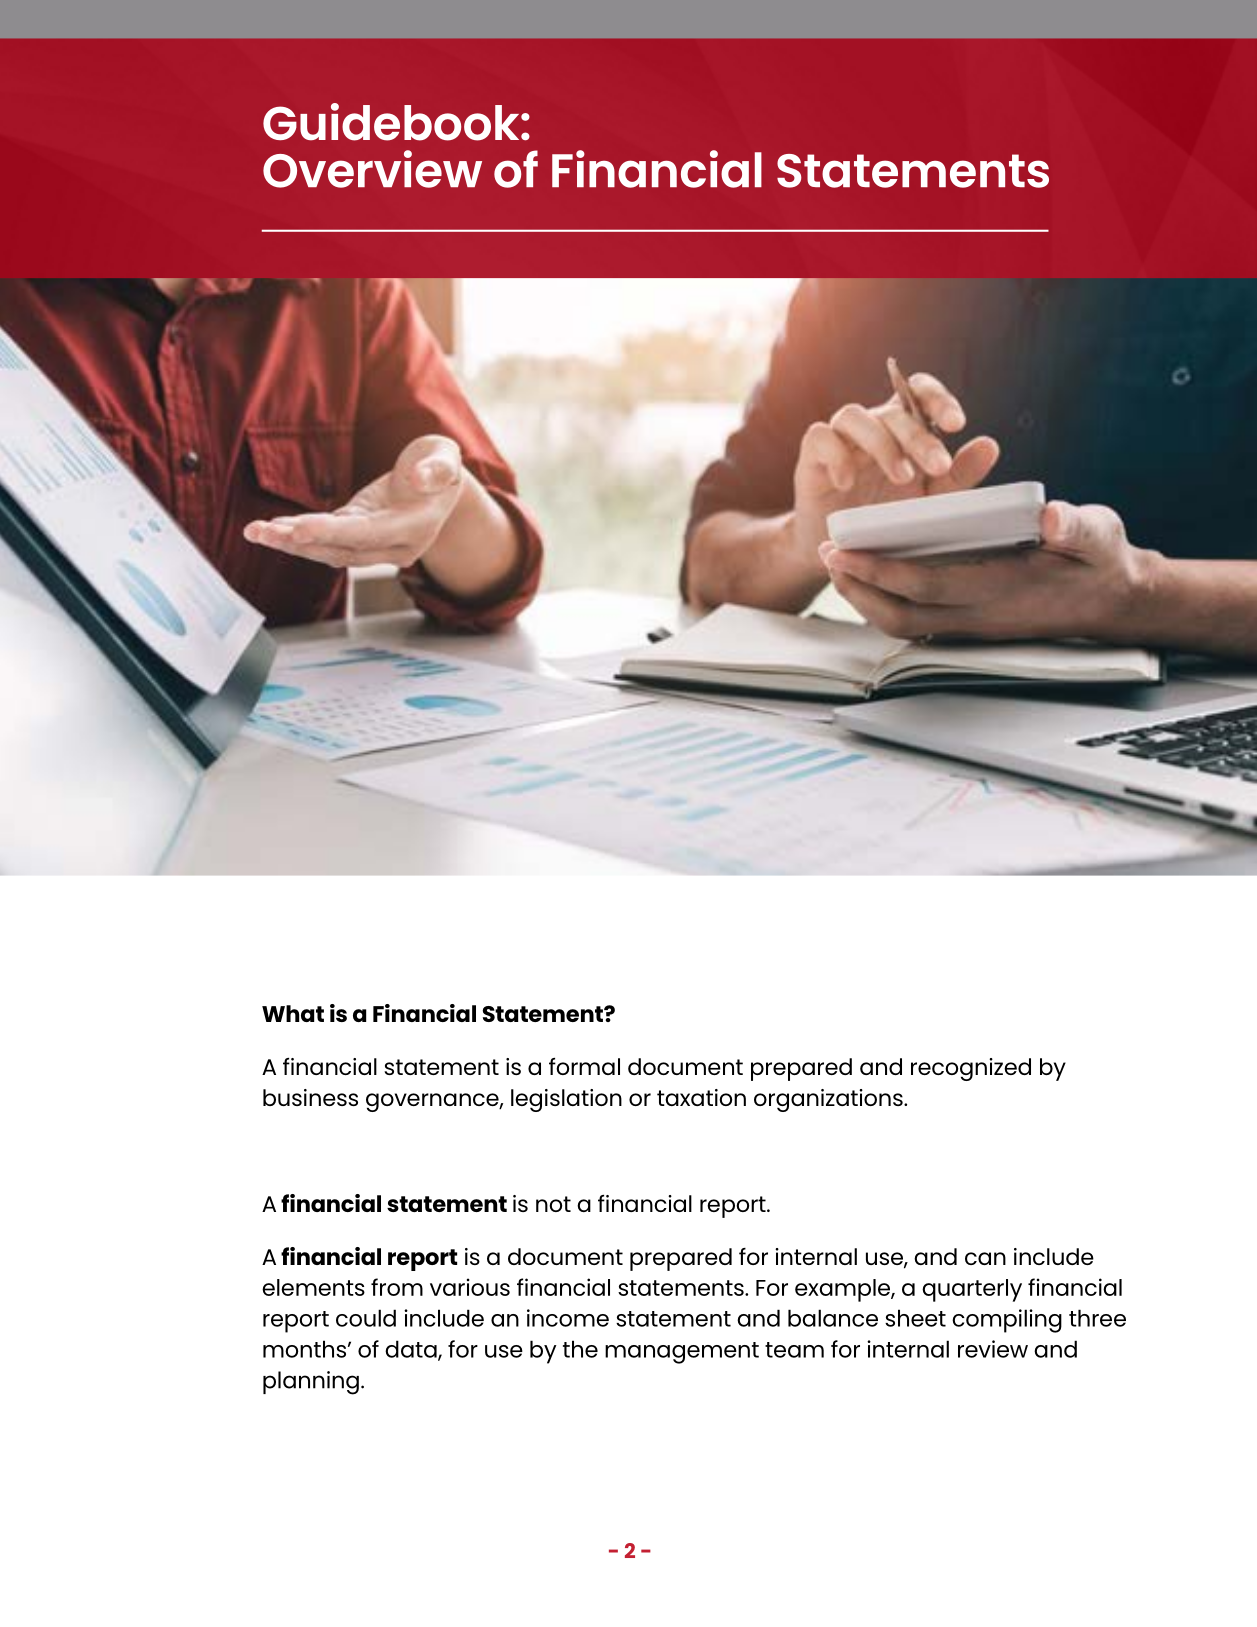 This screenshot has height=1627, width=1257. What do you see at coordinates (310, 1097) in the screenshot?
I see `business` at bounding box center [310, 1097].
